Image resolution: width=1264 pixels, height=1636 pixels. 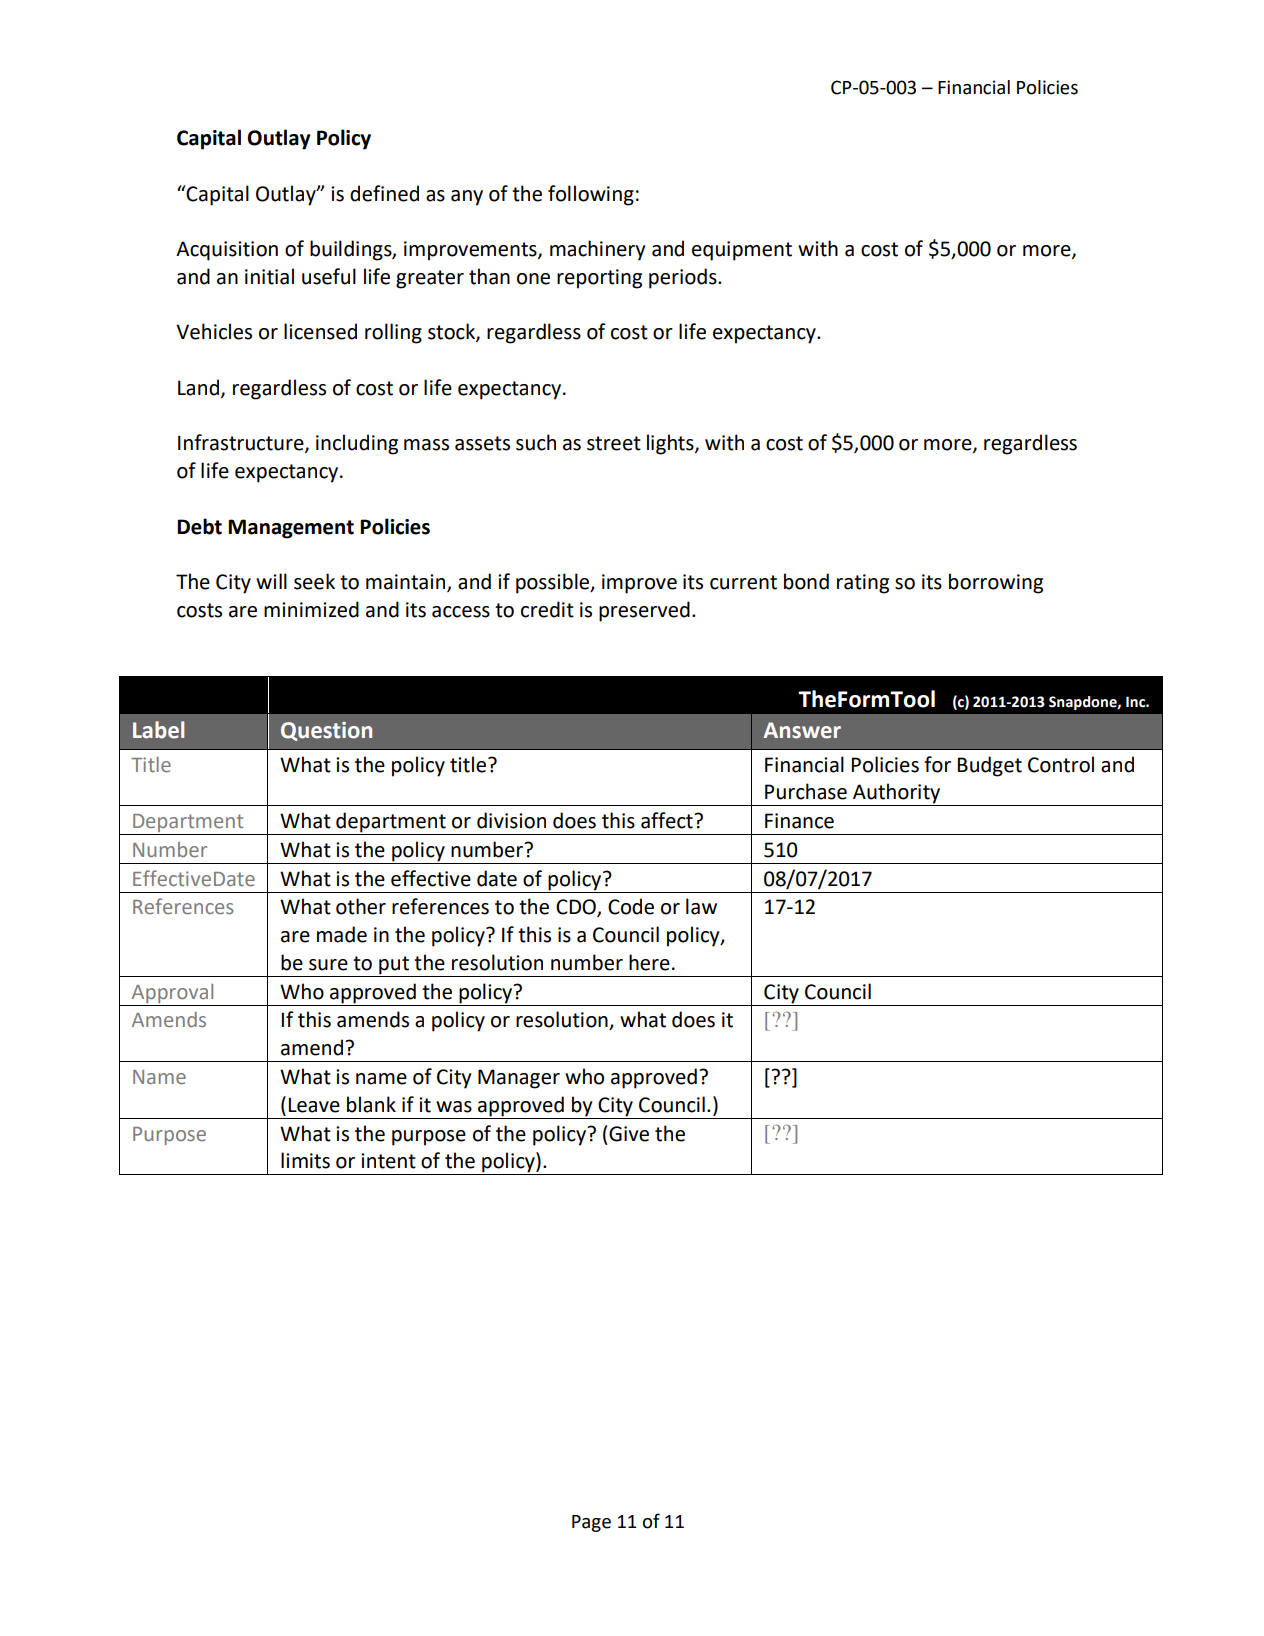 I want to click on machinery, so click(x=598, y=250).
